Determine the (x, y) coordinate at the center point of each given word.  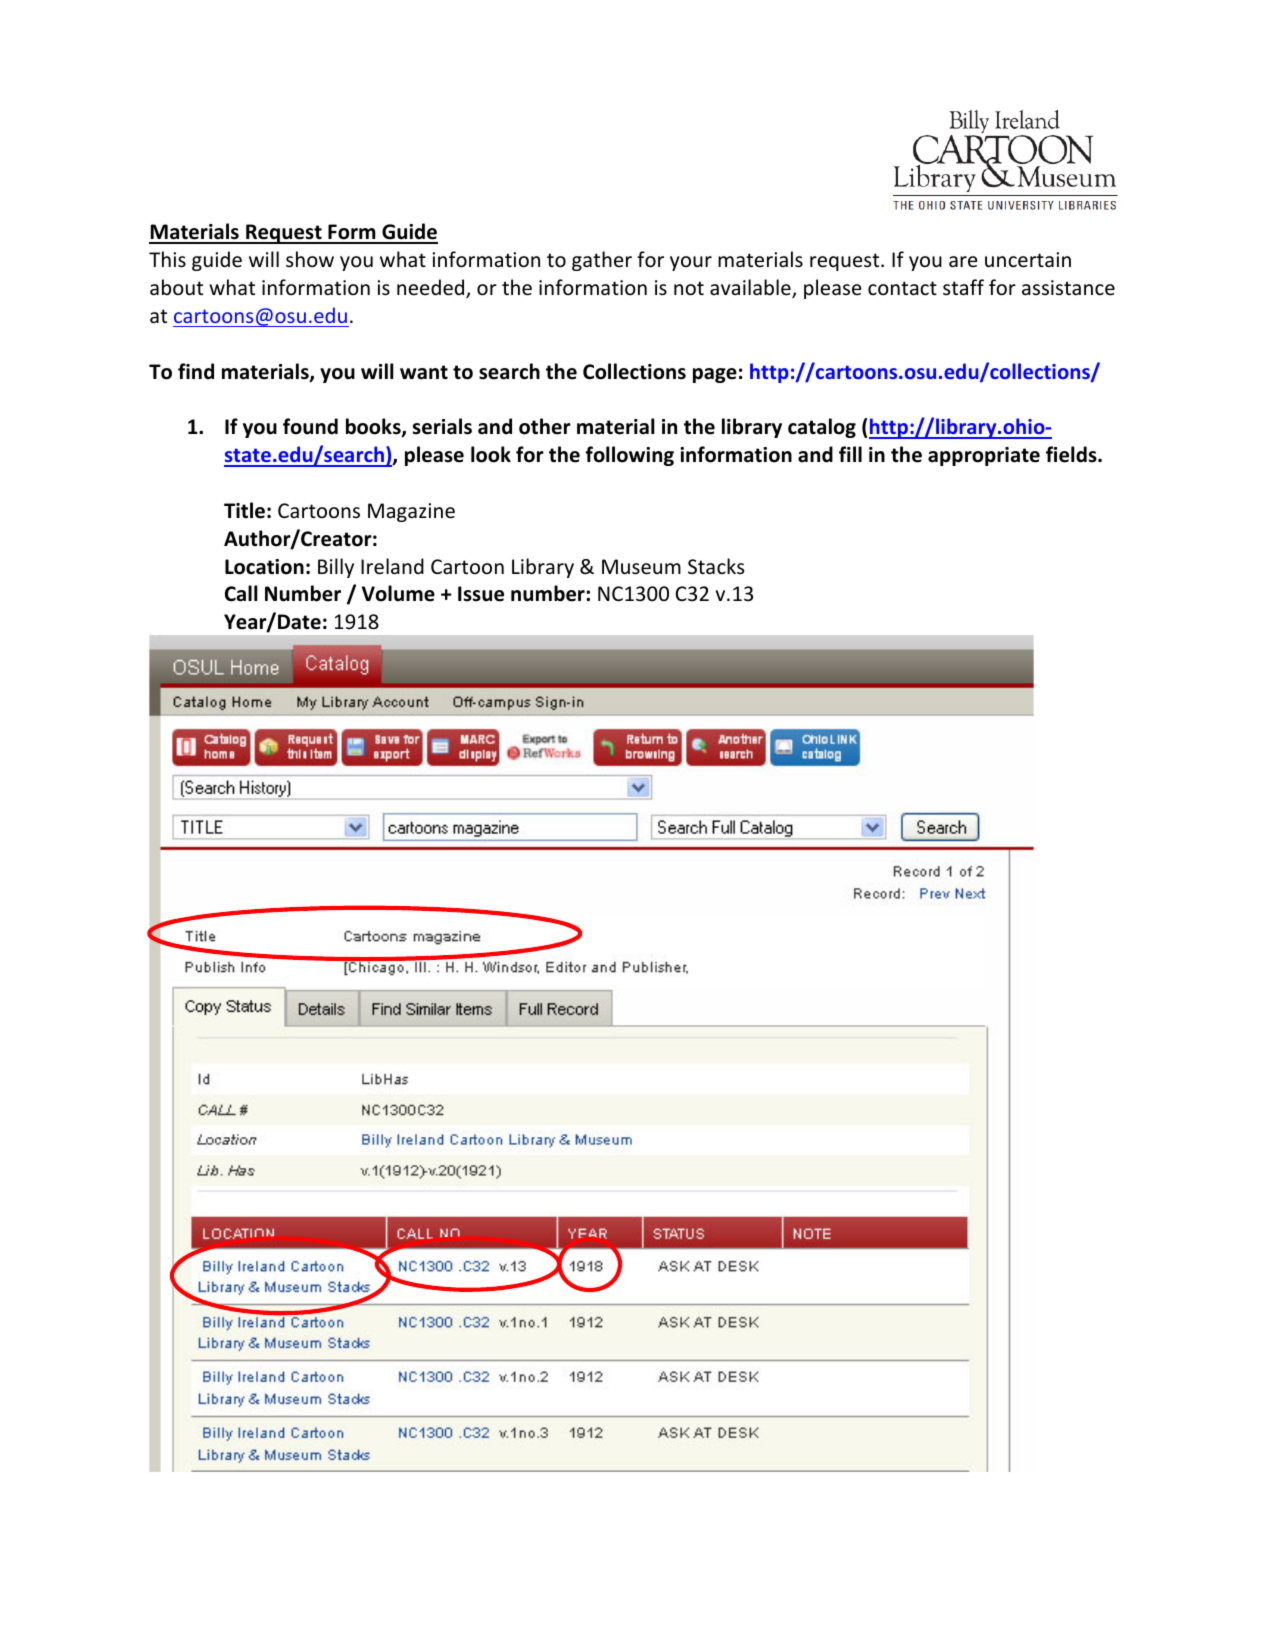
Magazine (411, 512)
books (374, 427)
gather (602, 261)
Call (241, 593)
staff (963, 287)
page (715, 375)
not (689, 288)
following (629, 456)
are (963, 261)
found (310, 426)
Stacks (716, 566)
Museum (641, 567)
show (310, 259)
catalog (822, 428)
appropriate (984, 456)
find (196, 371)
